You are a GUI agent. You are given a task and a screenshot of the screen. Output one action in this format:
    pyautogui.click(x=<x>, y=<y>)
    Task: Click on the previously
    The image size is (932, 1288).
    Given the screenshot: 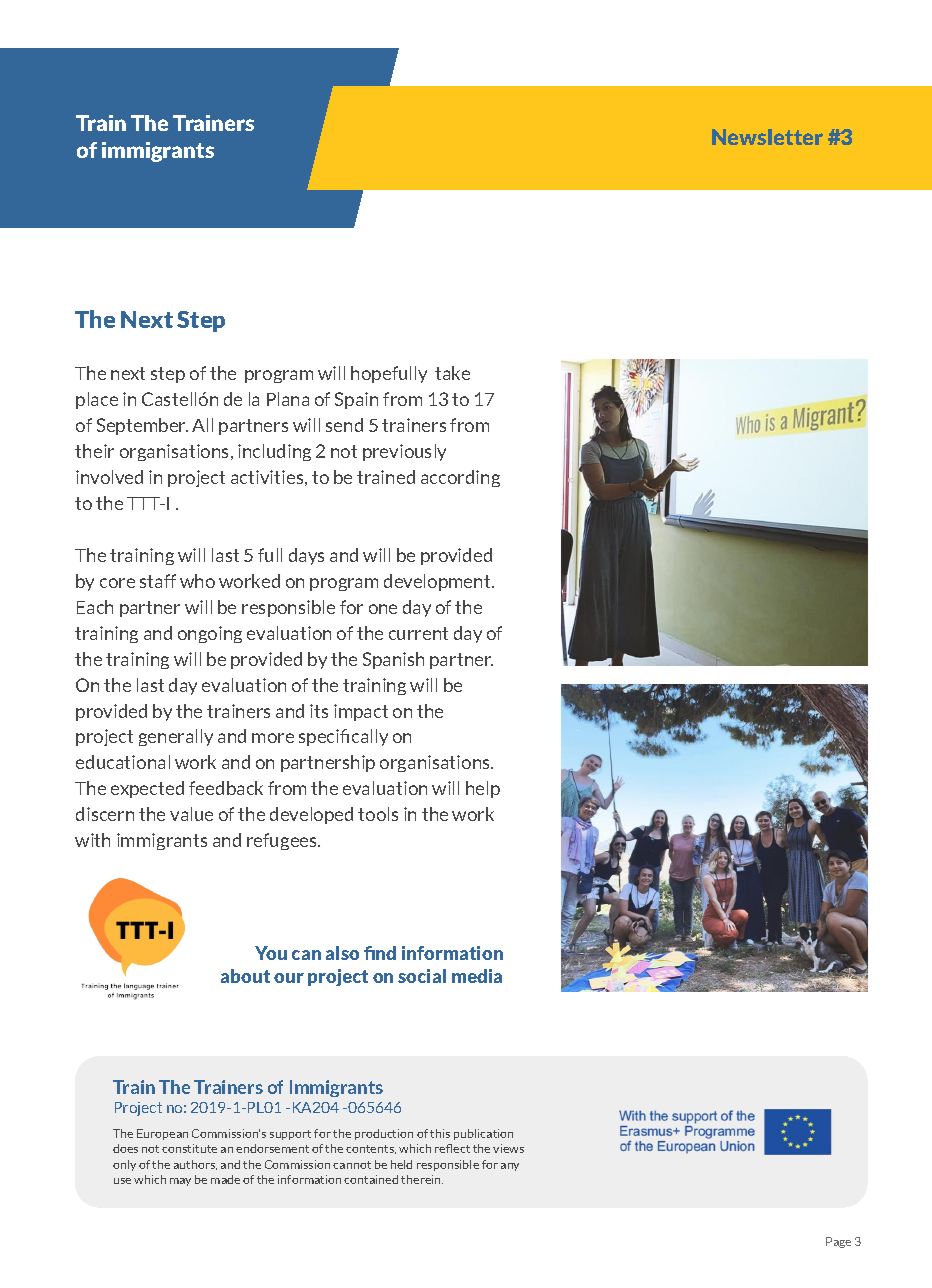 What is the action you would take?
    pyautogui.click(x=404, y=452)
